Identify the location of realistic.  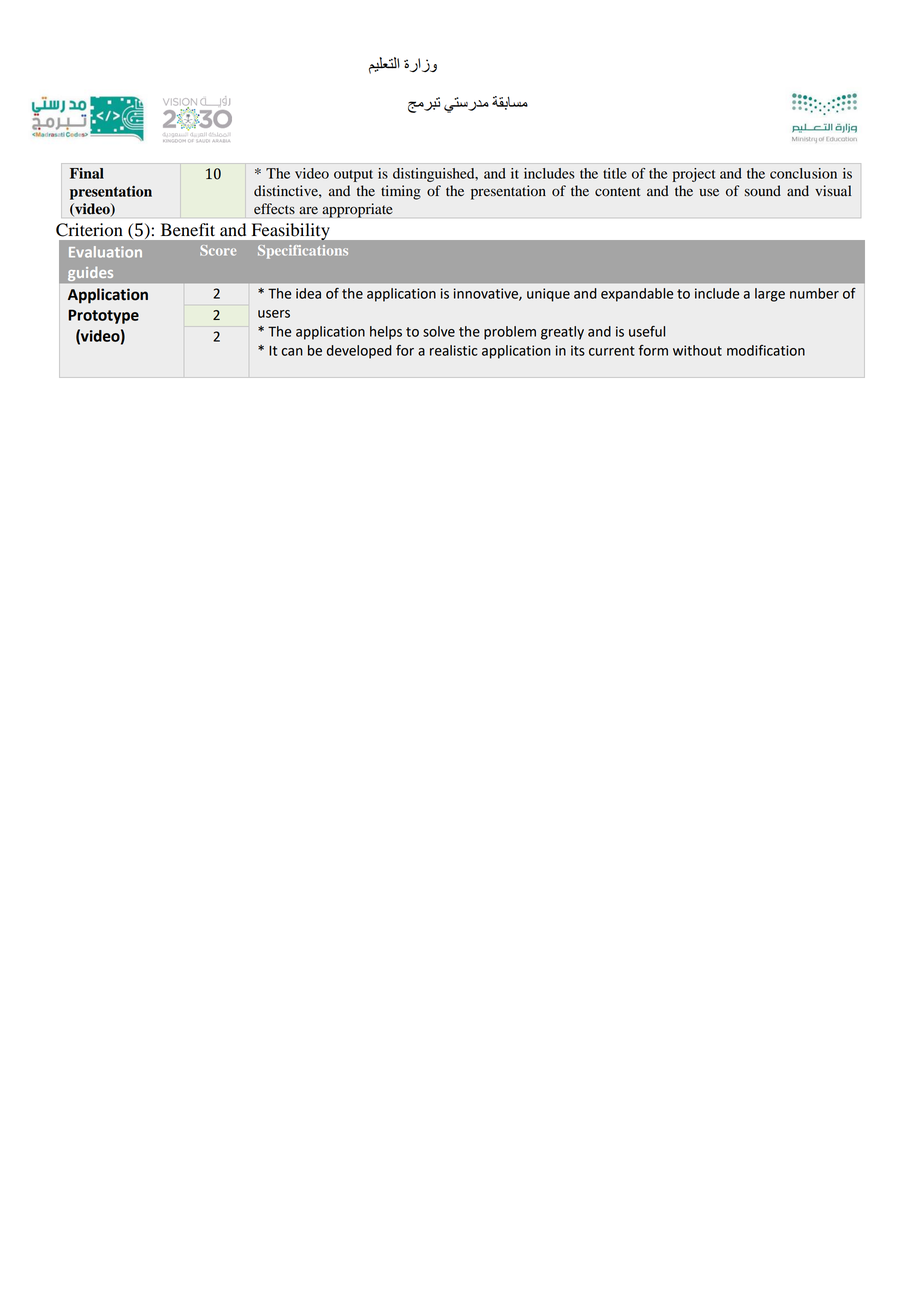
(454, 350).
